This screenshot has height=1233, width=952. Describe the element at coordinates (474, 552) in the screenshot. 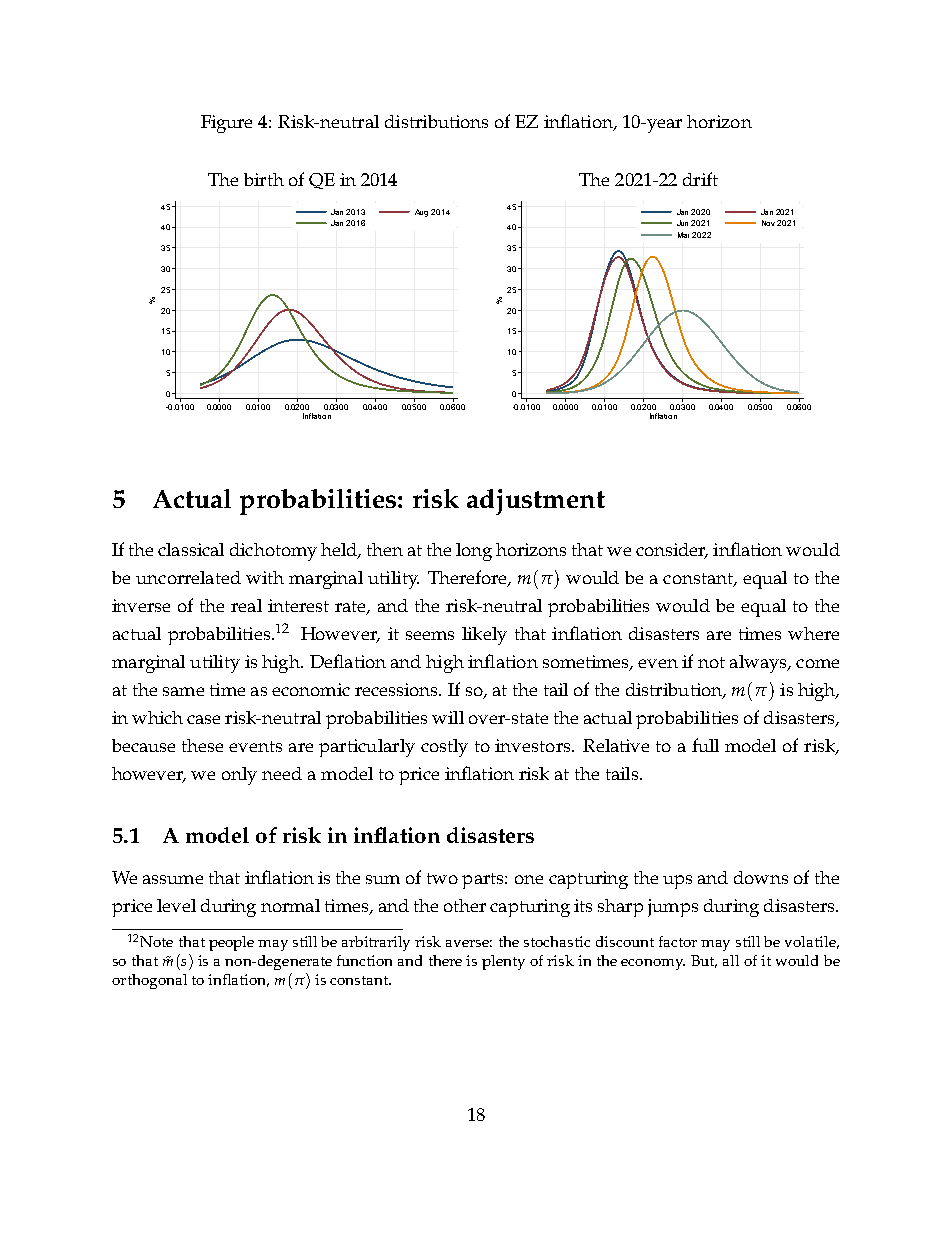

I see `long` at that location.
